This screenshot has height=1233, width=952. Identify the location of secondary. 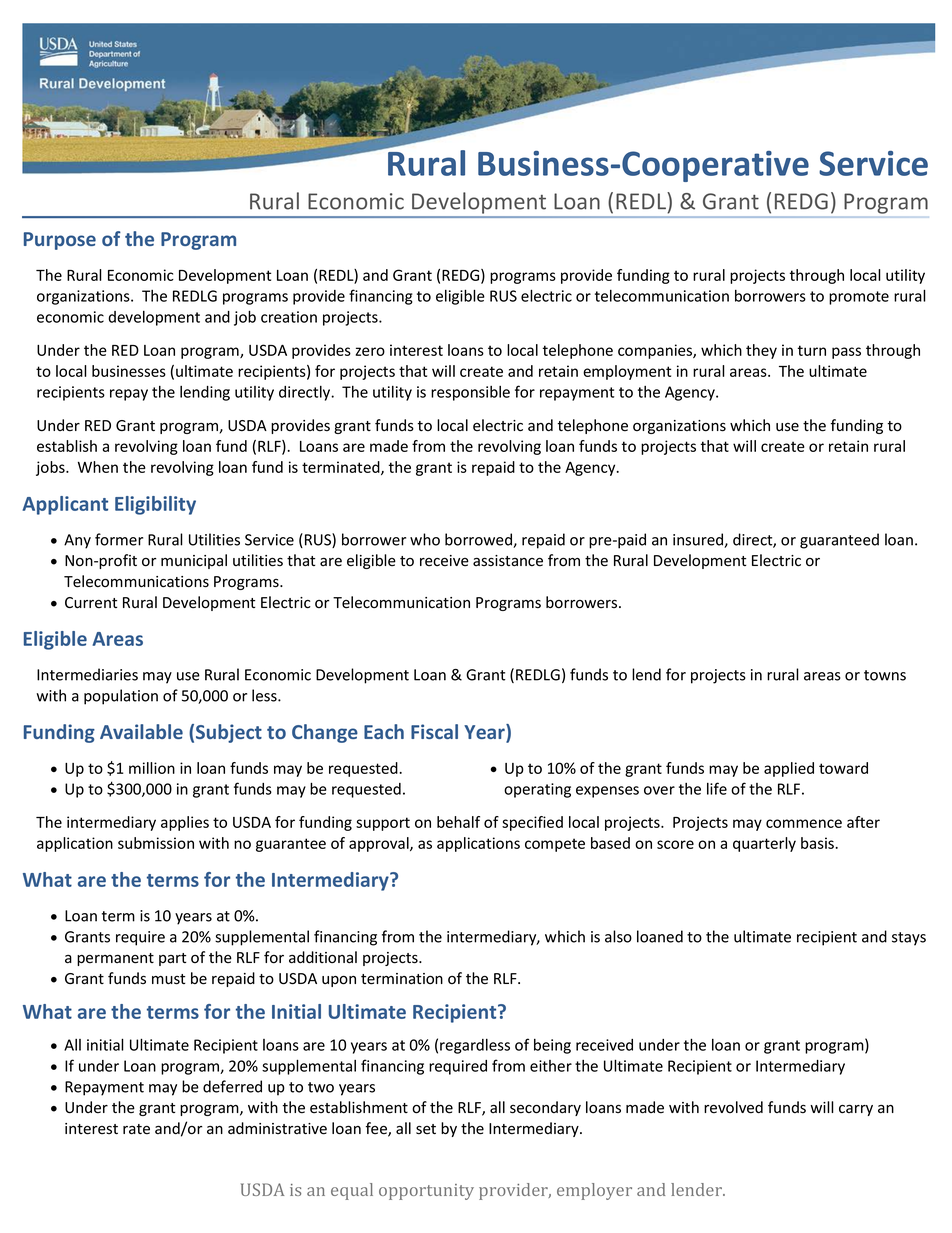
(545, 1108).
